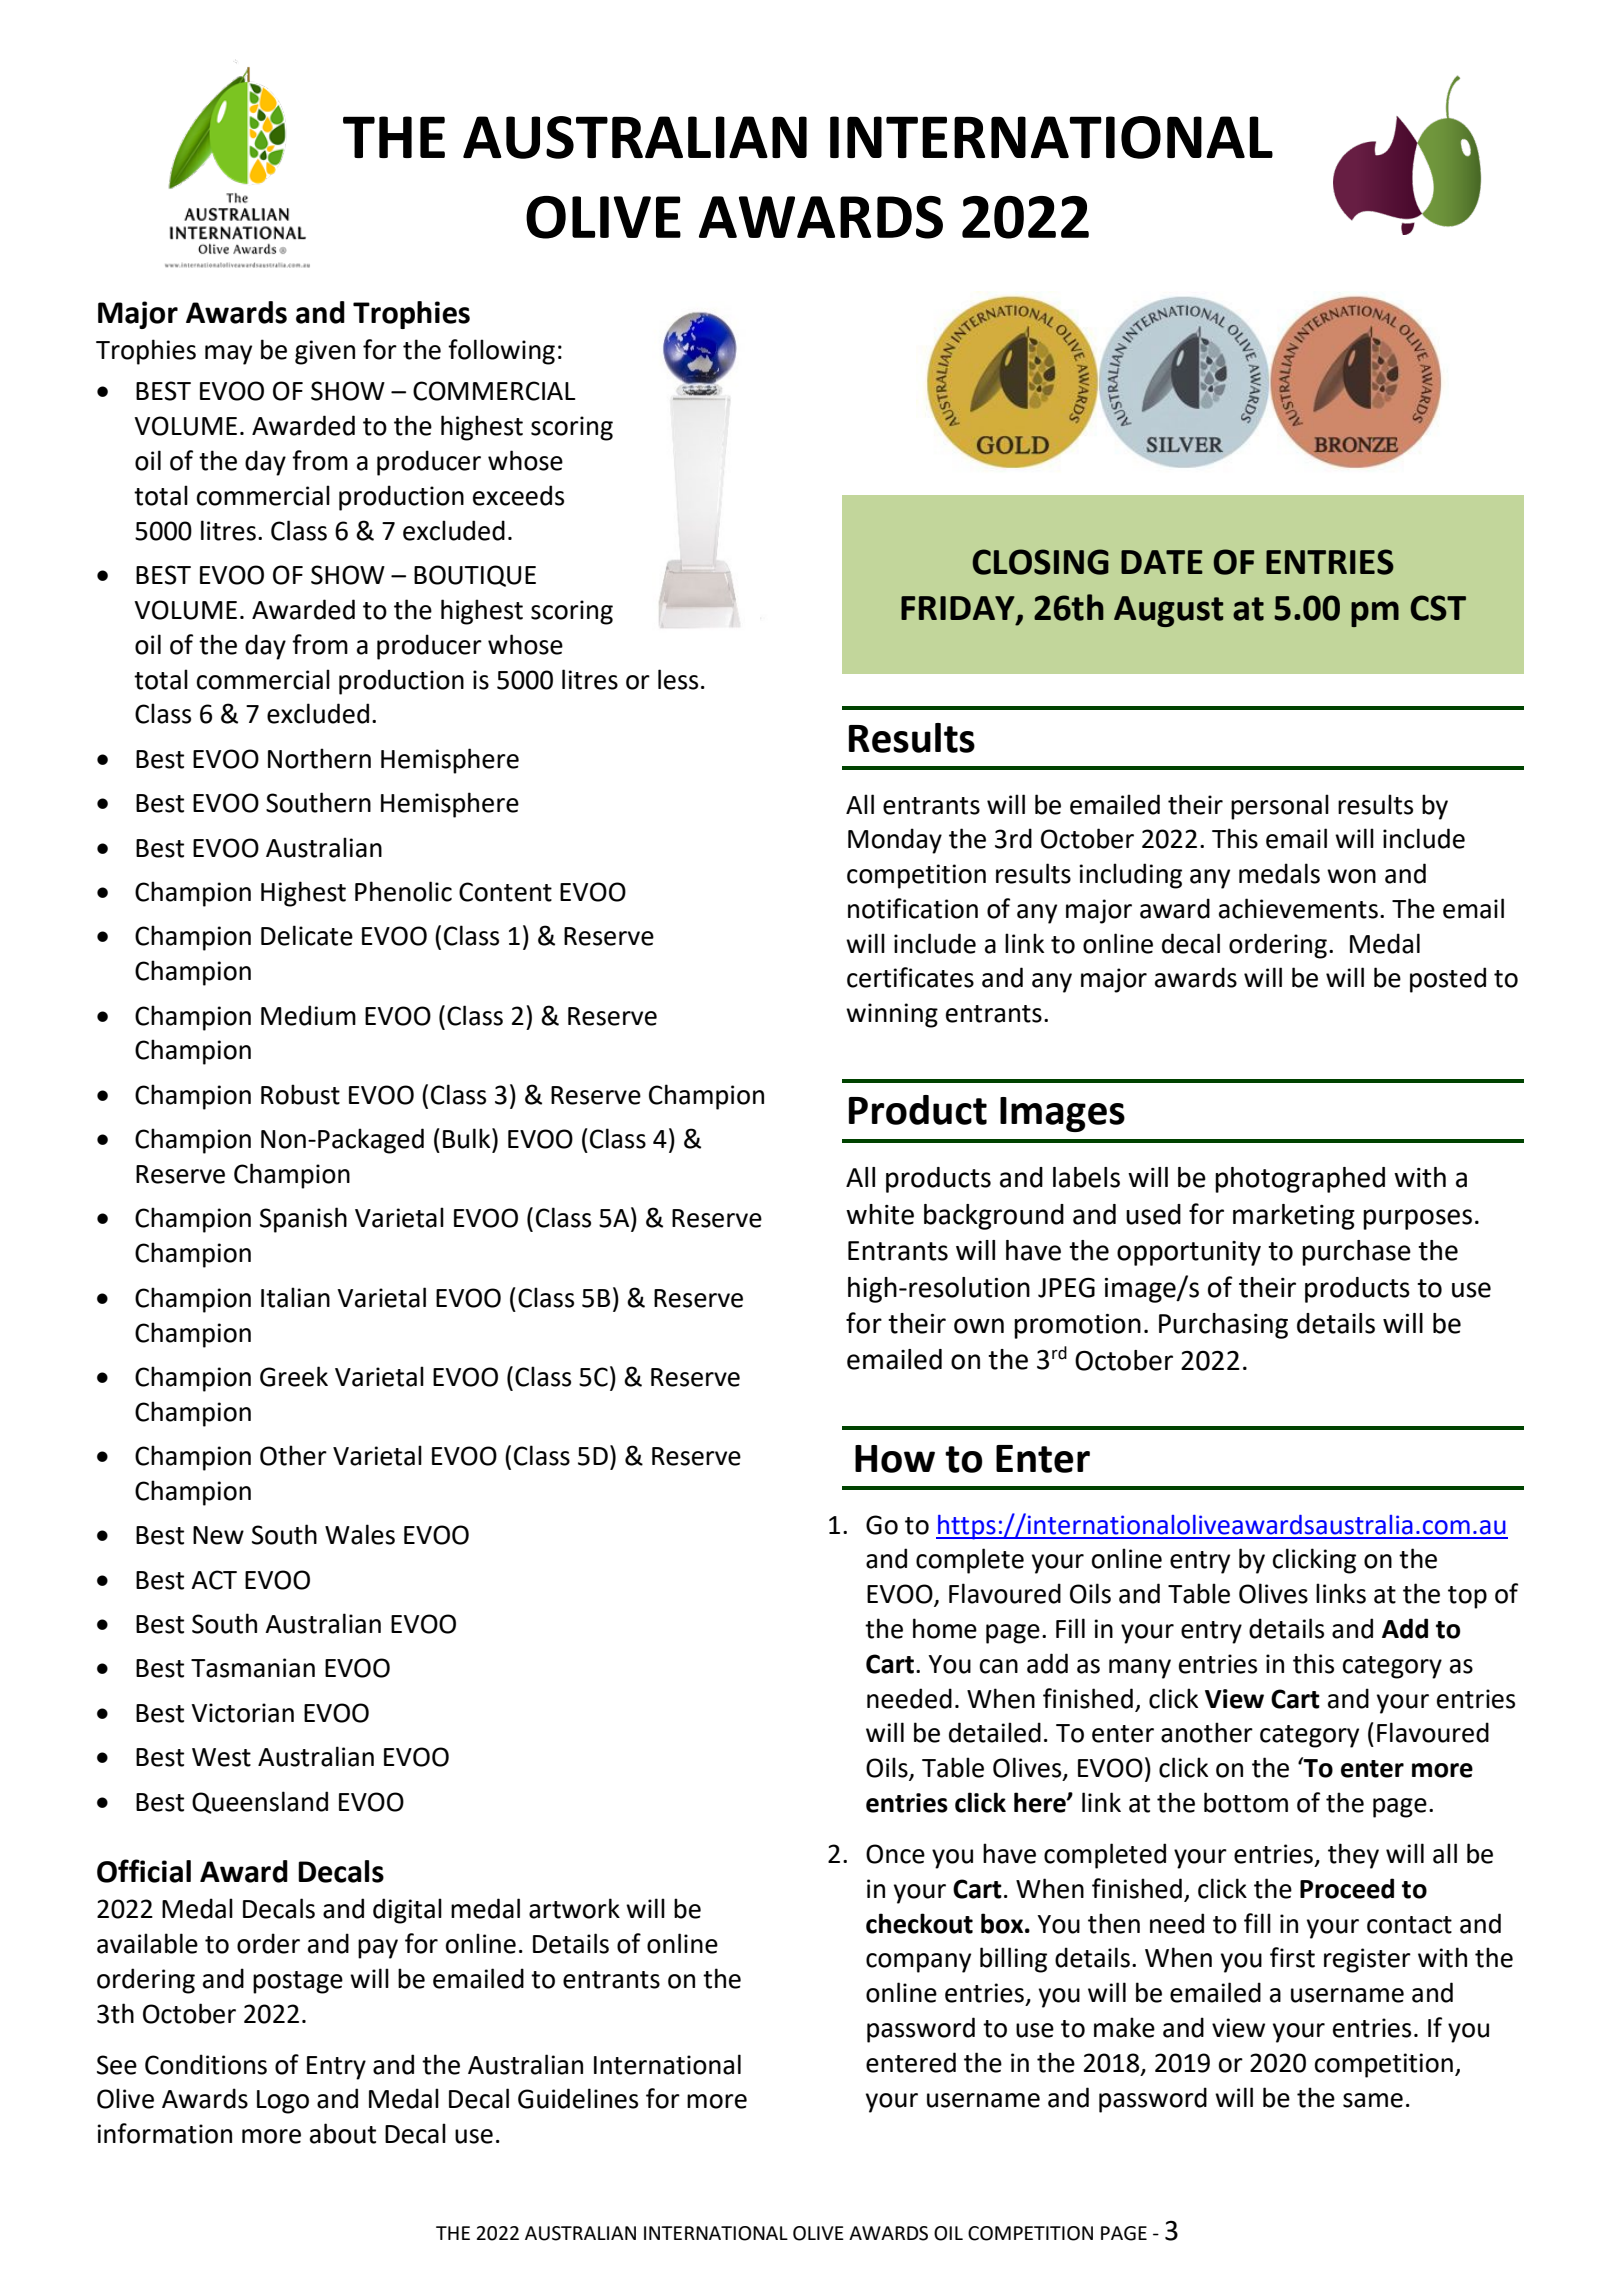 The height and width of the screenshot is (2285, 1616). What do you see at coordinates (1162, 562) in the screenshot?
I see `DATE` at bounding box center [1162, 562].
